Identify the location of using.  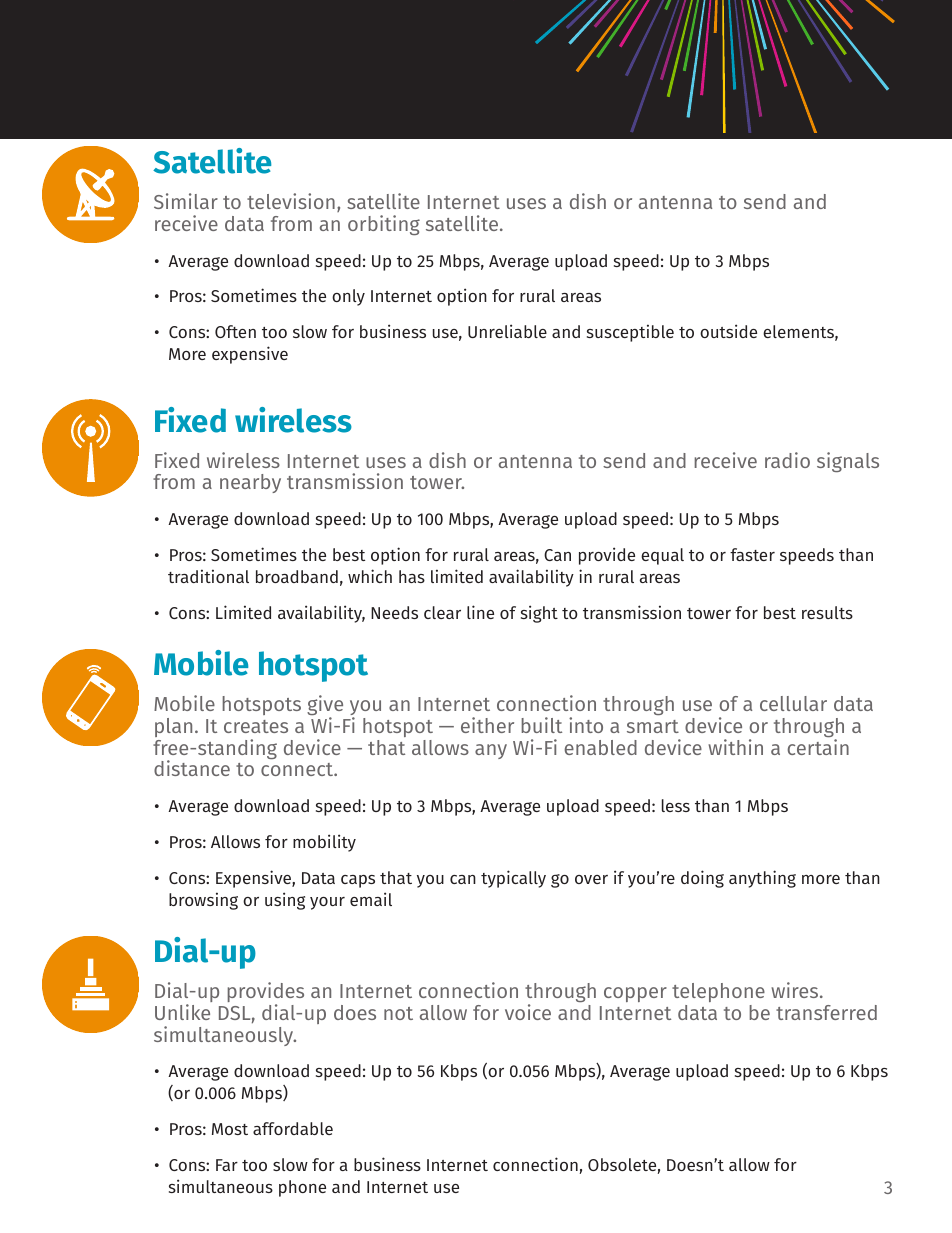
(285, 901).
